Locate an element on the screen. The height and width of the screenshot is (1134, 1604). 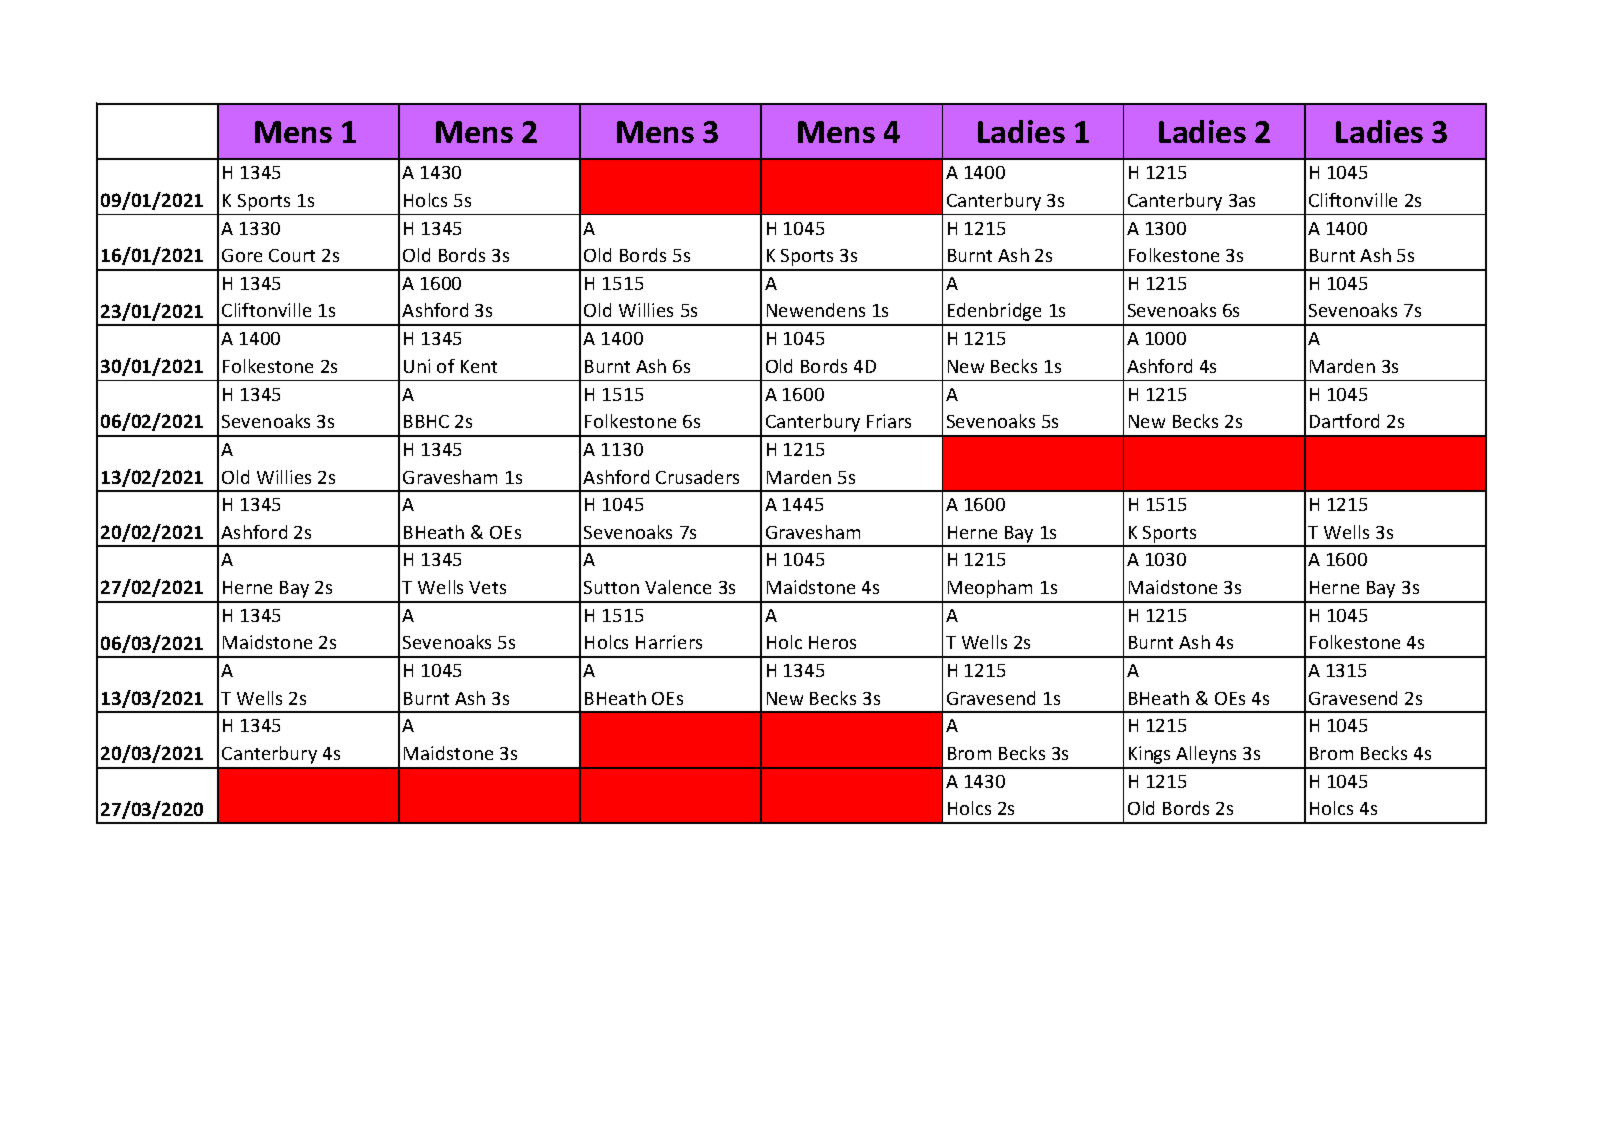
Sutton is located at coordinates (611, 587).
